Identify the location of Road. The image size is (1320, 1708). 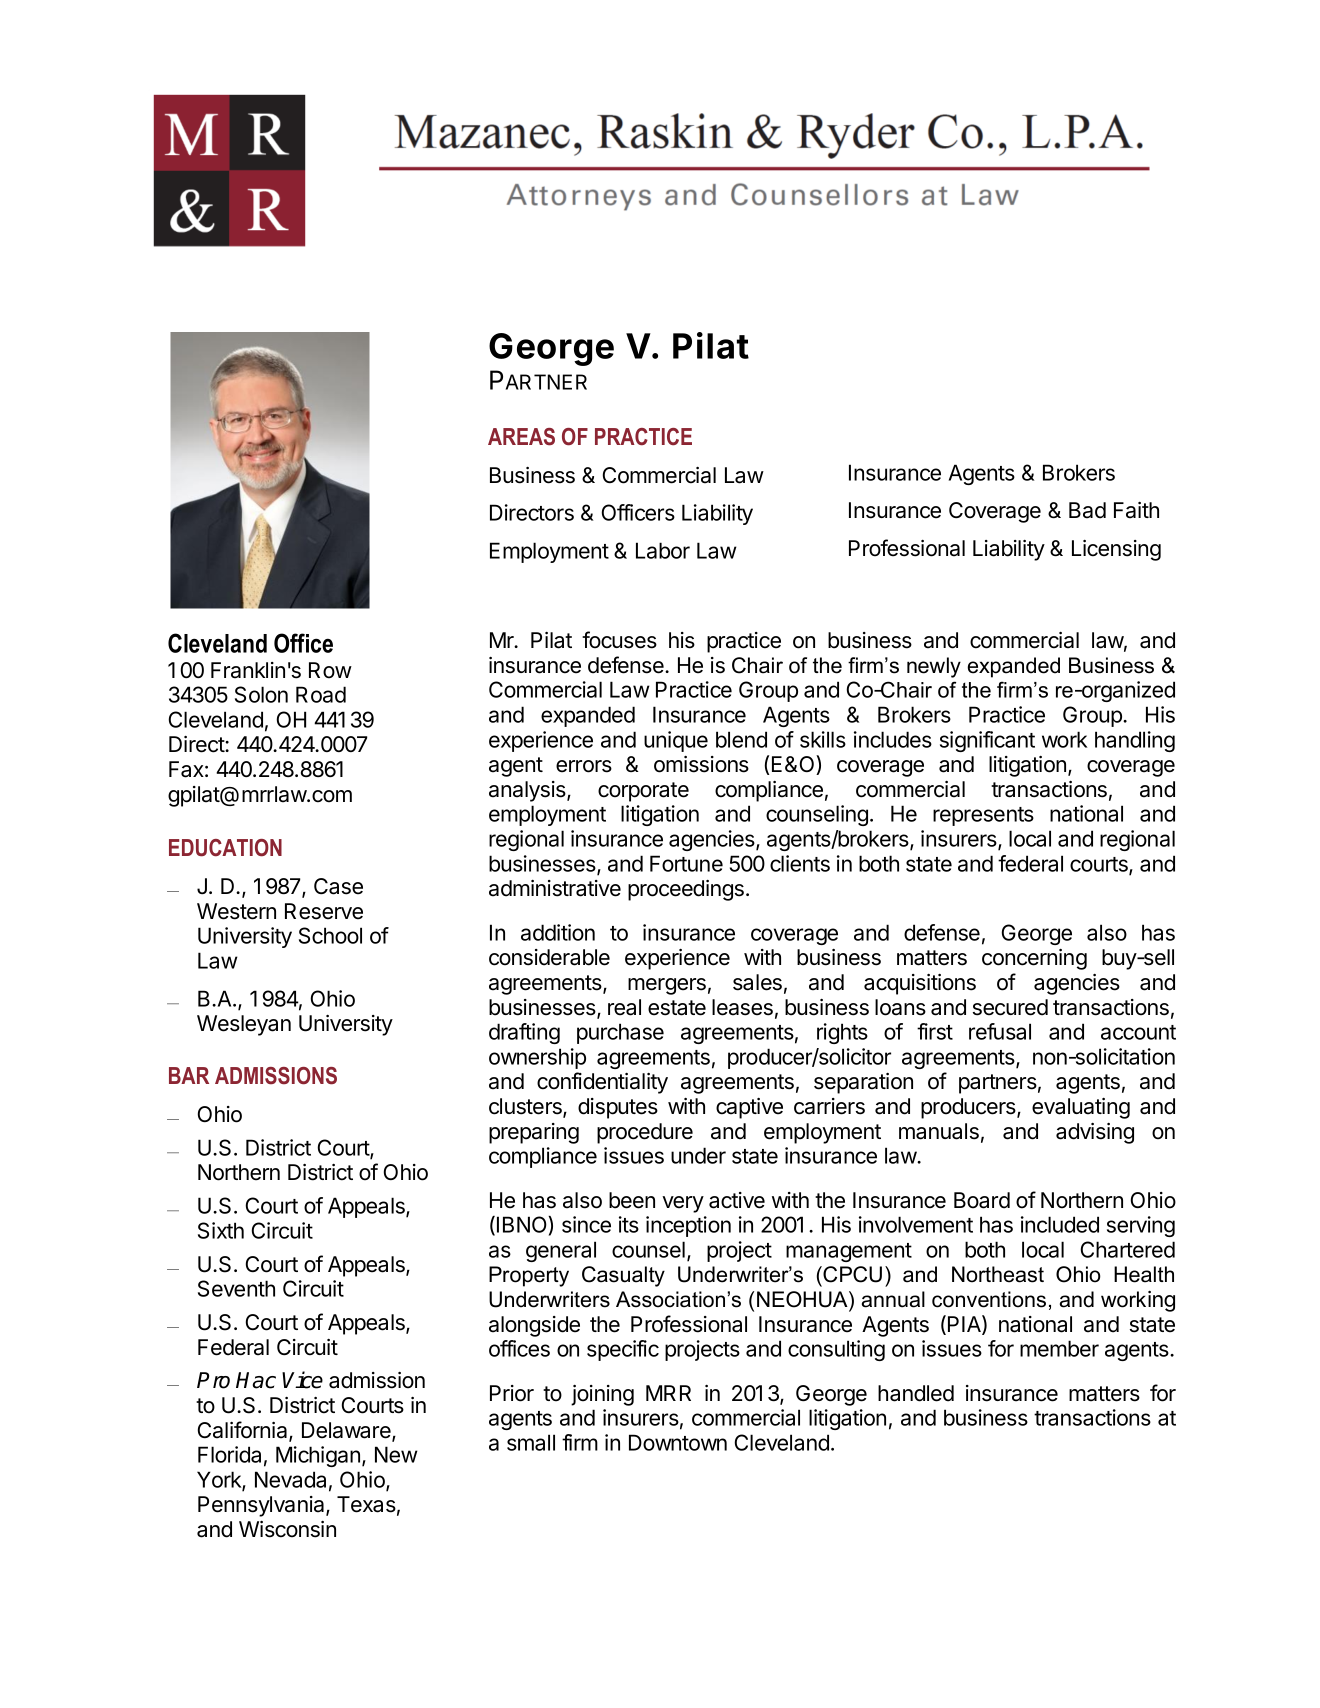
(321, 694).
